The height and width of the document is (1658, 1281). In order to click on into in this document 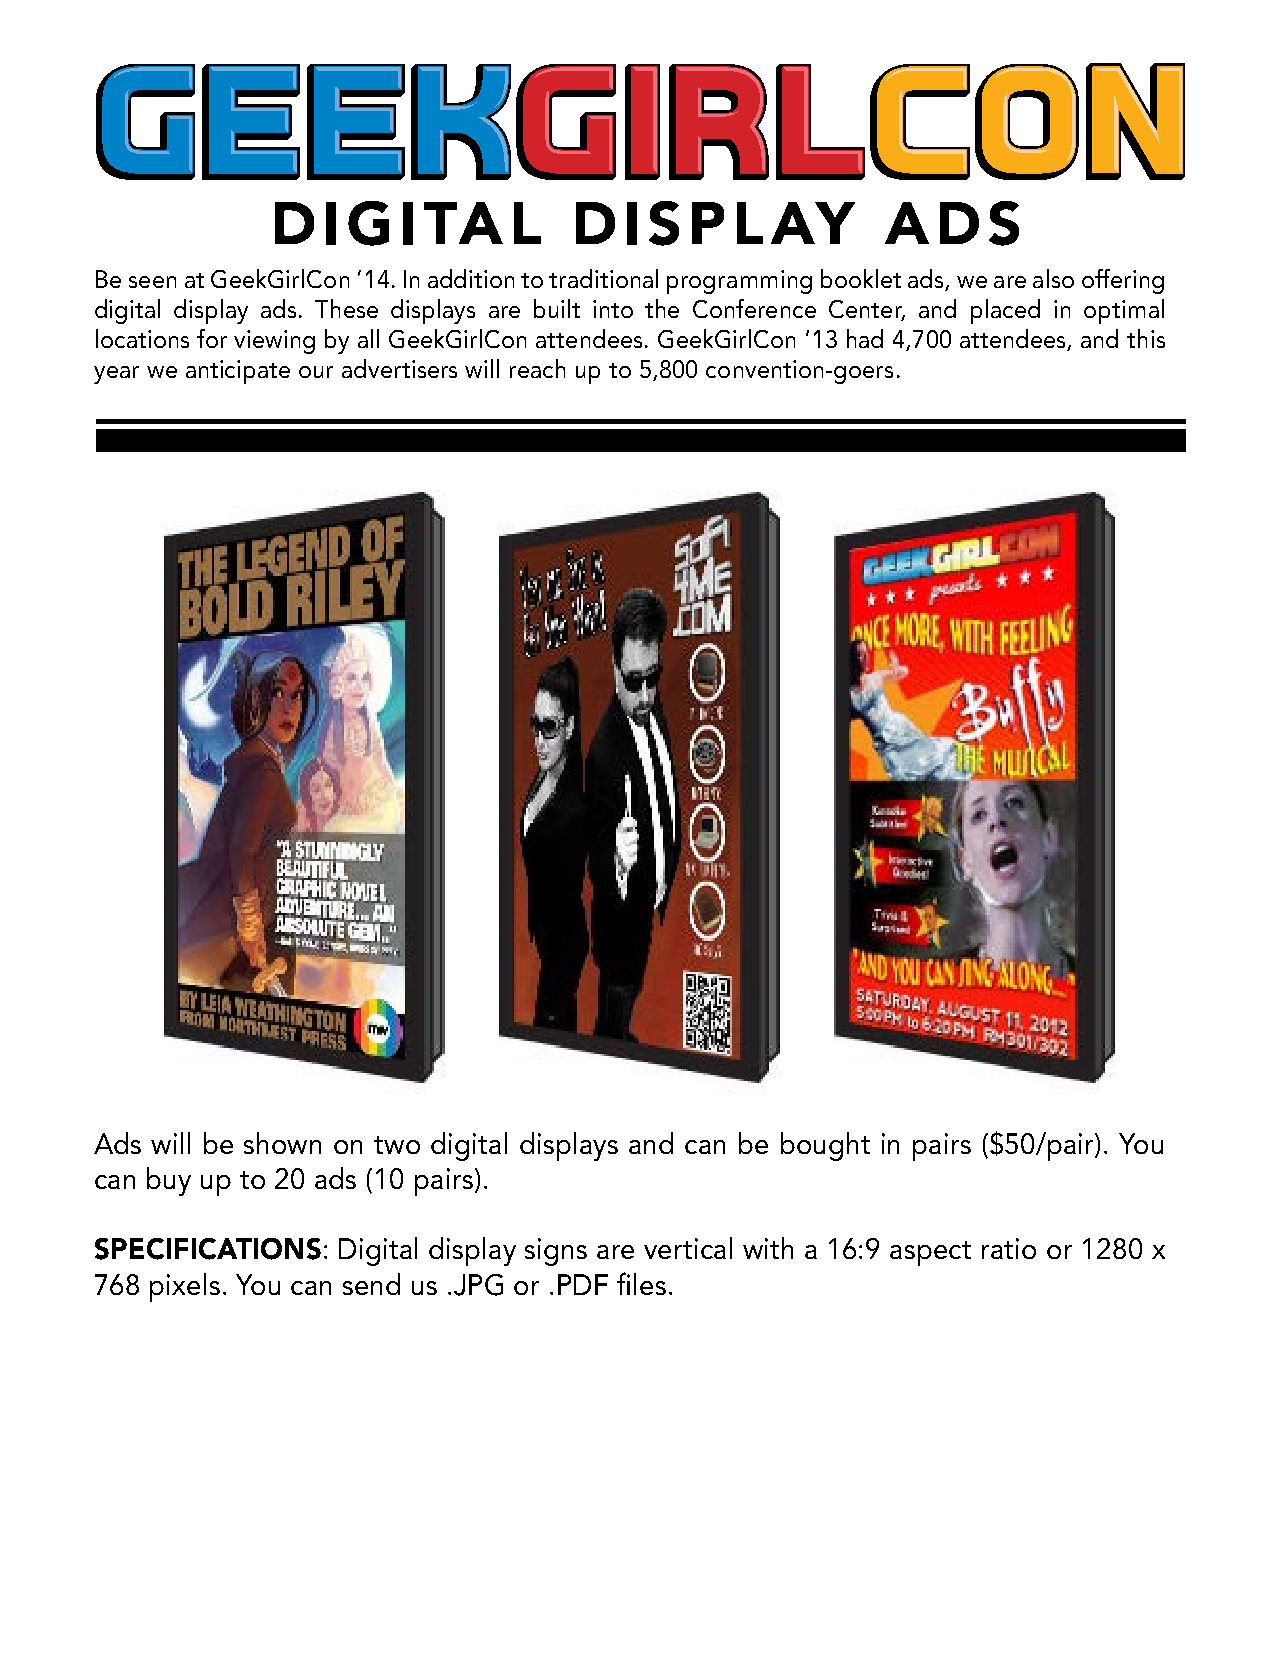, I will do `click(613, 309)`.
